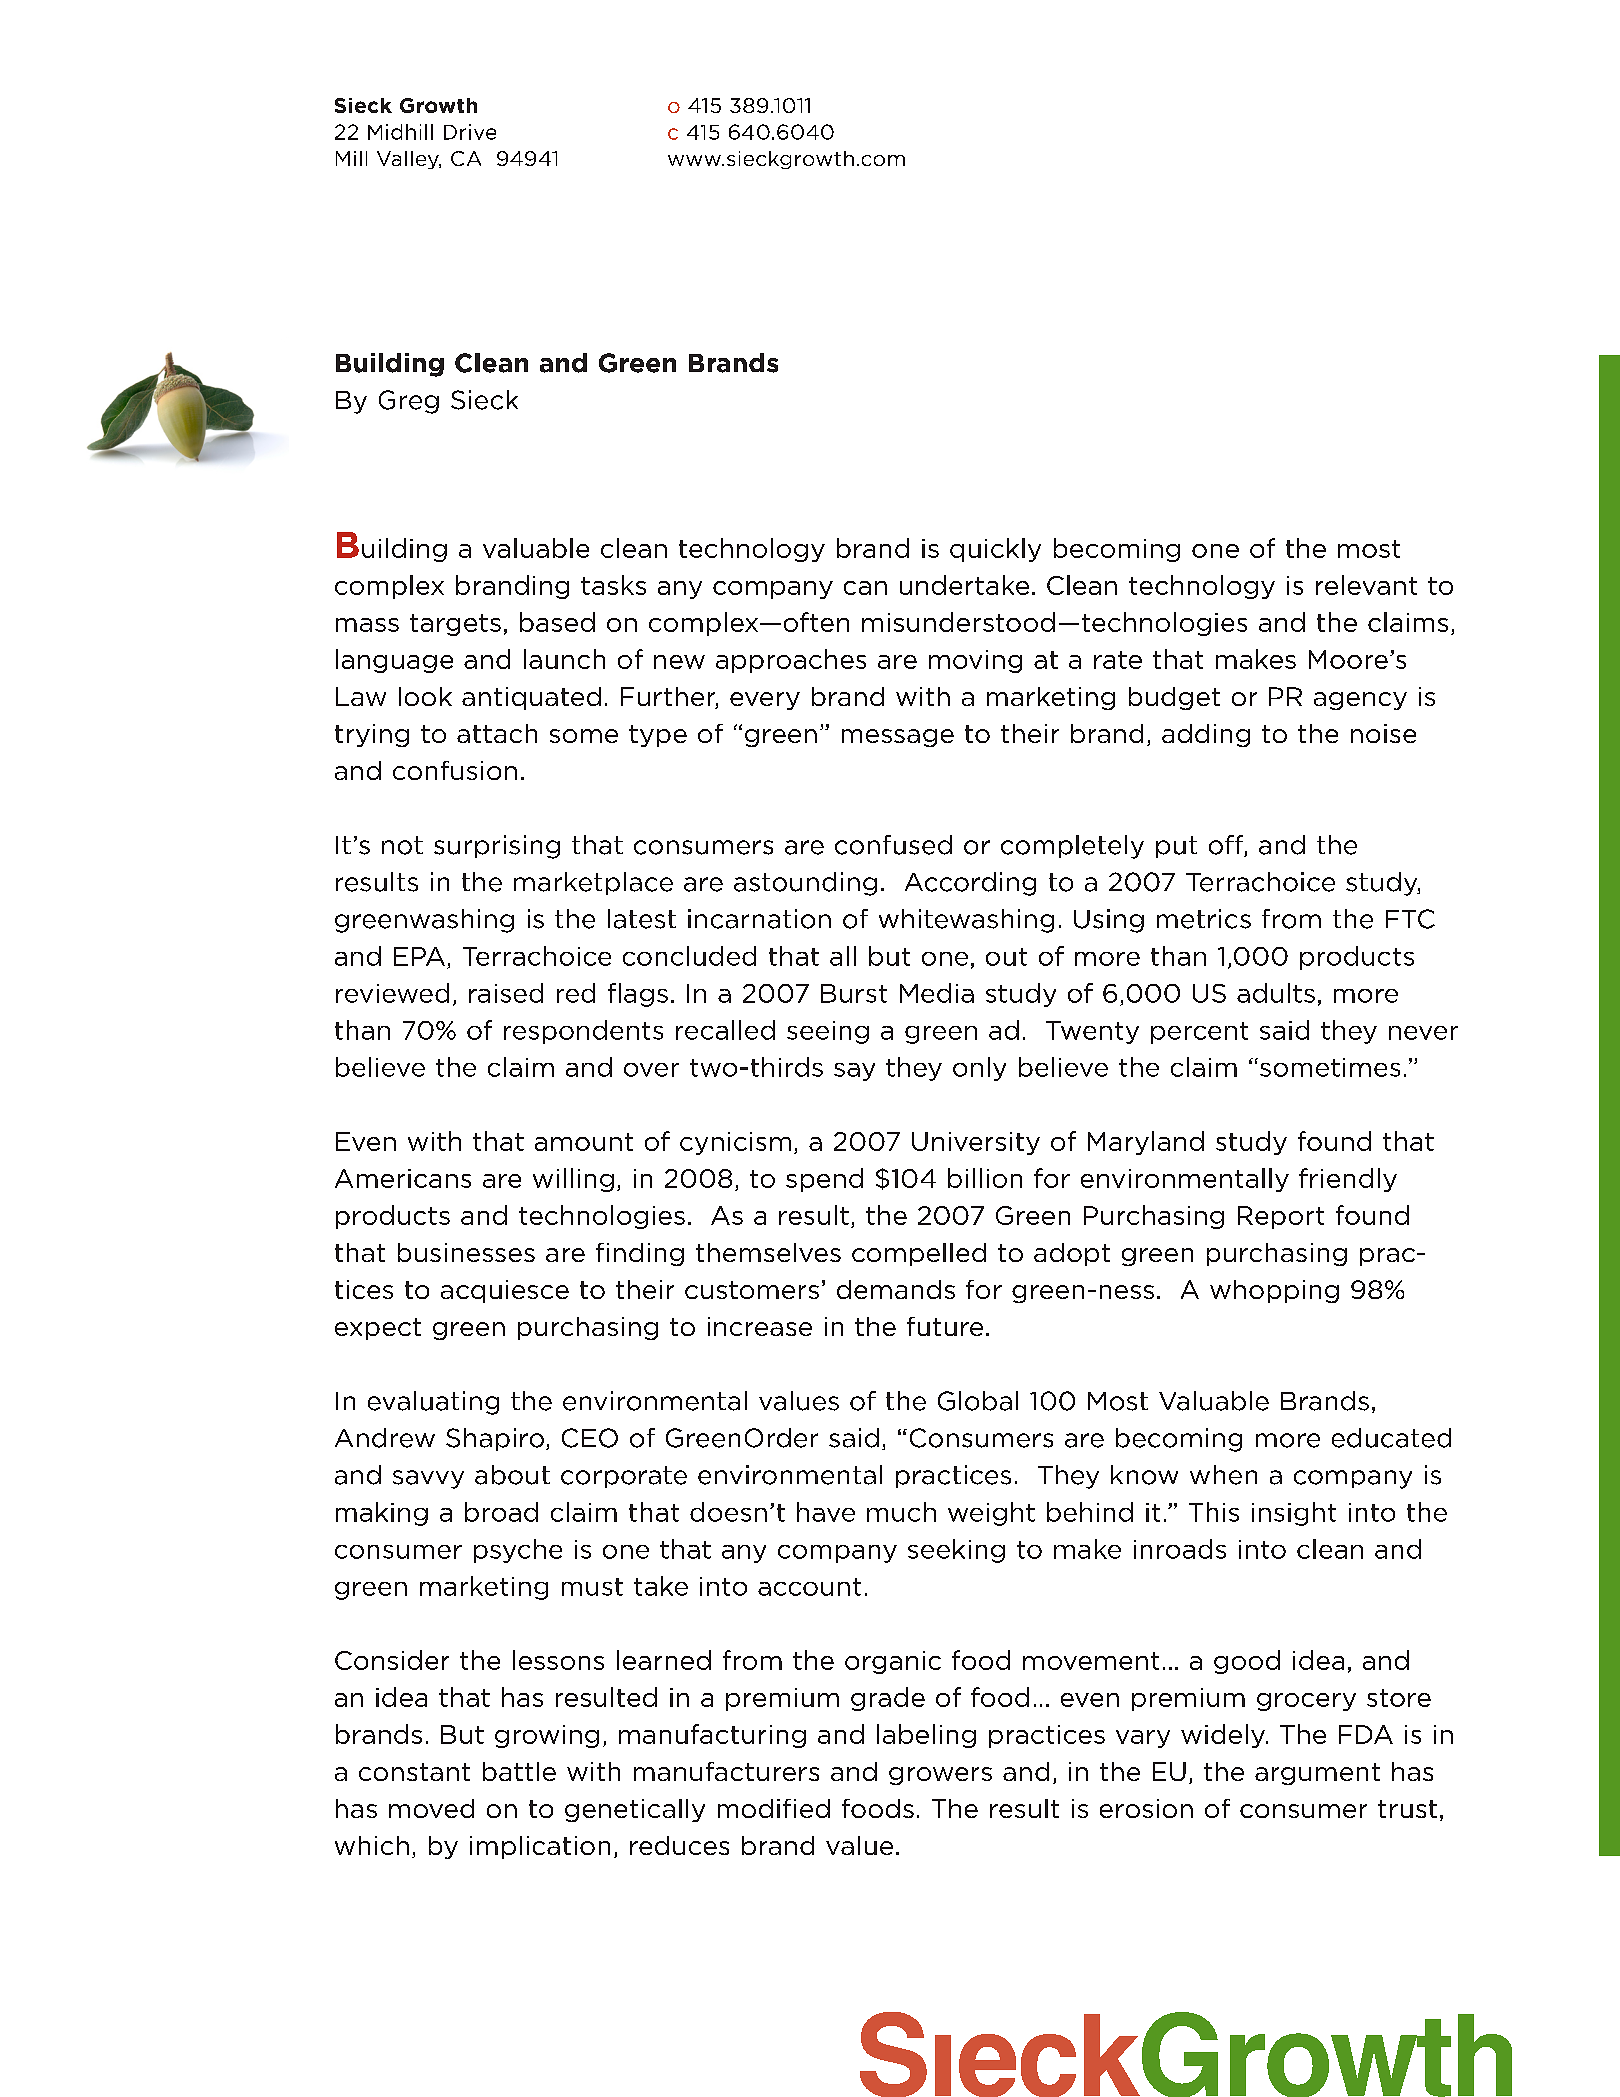 Image resolution: width=1620 pixels, height=2097 pixels. I want to click on Drive, so click(470, 132).
